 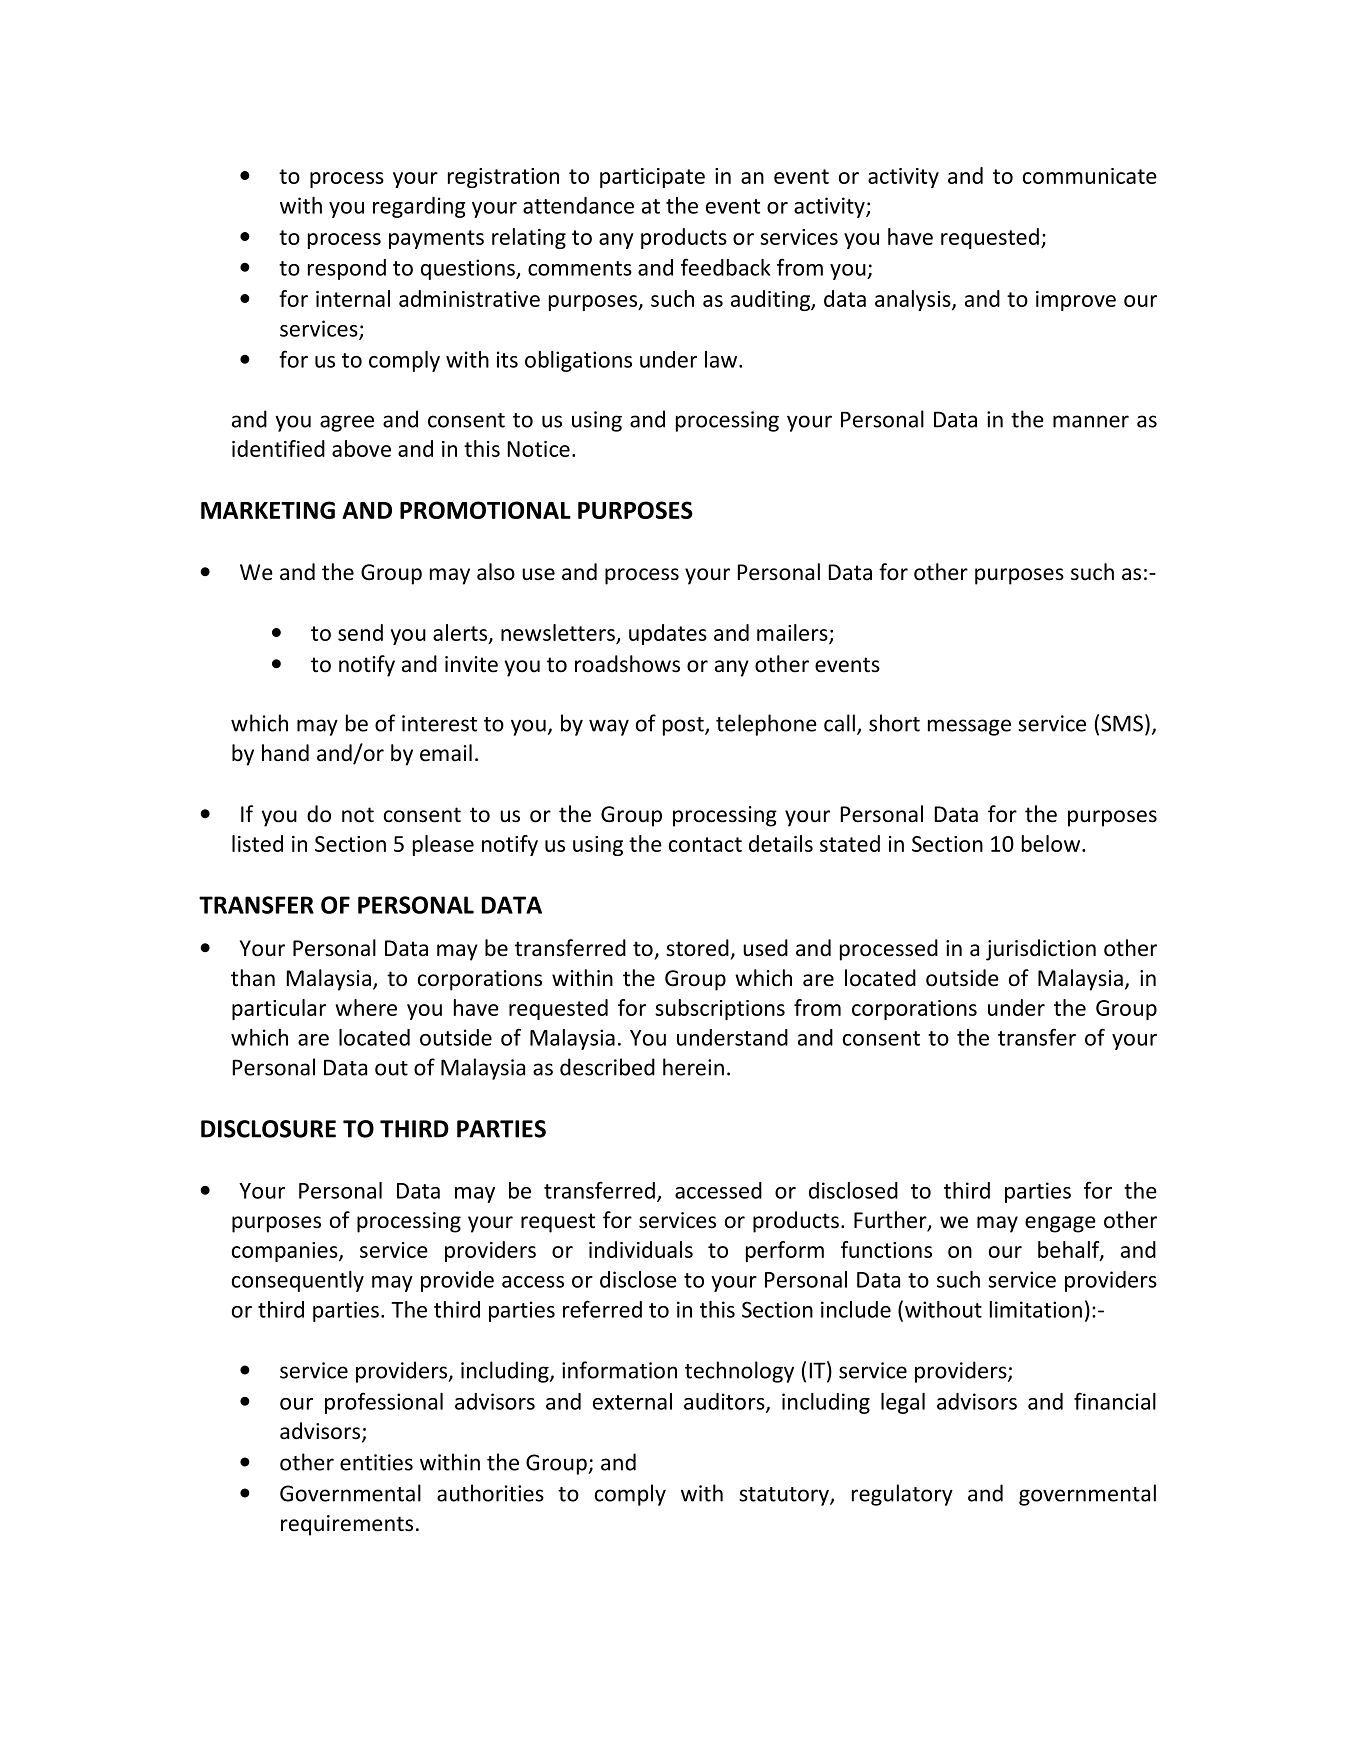 I want to click on statutory, so click(x=785, y=1496).
